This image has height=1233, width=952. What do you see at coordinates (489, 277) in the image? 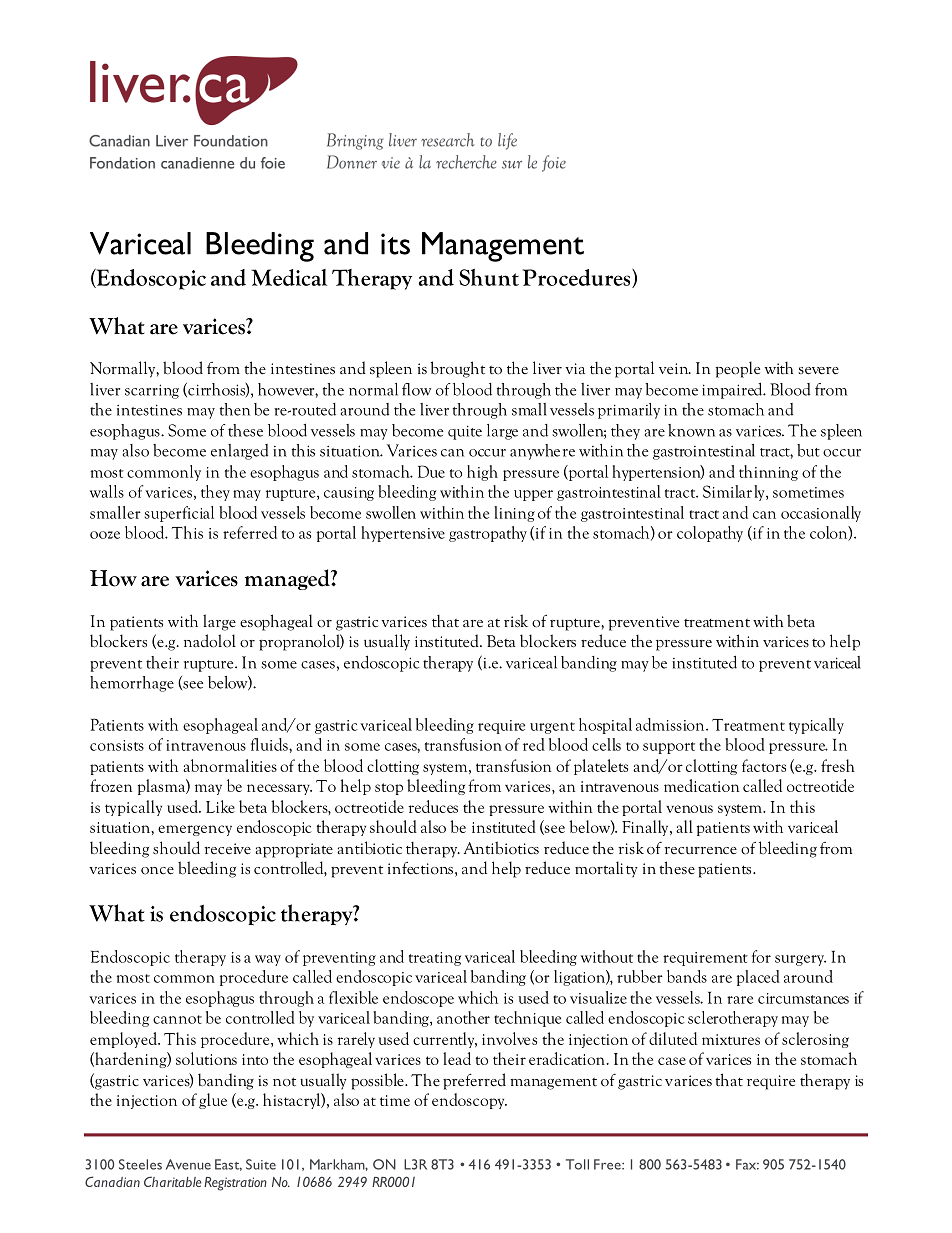
I see `Shunt` at bounding box center [489, 277].
